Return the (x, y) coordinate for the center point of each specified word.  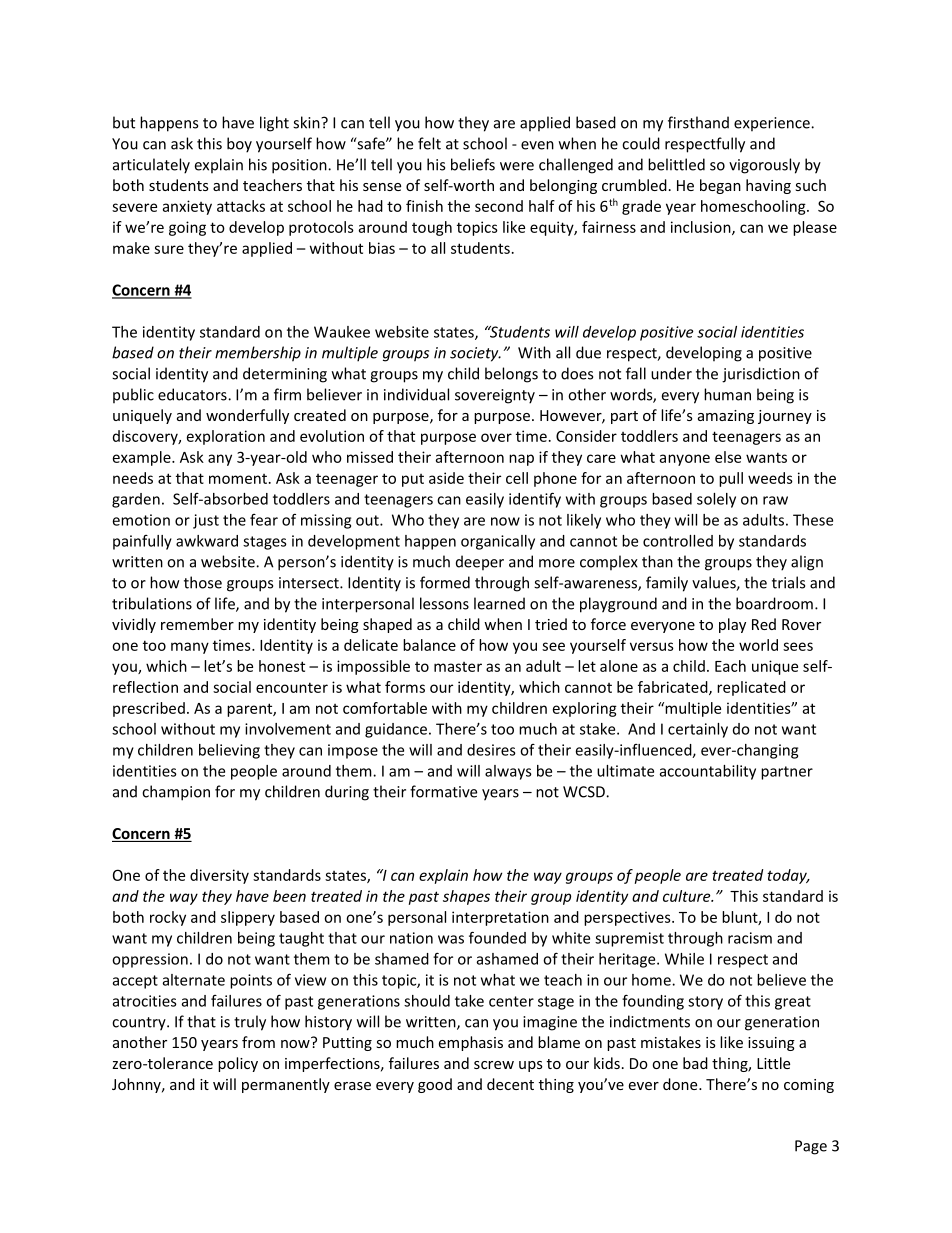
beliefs (473, 164)
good (435, 1085)
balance (429, 645)
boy (239, 145)
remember (197, 624)
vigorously (764, 166)
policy (238, 1064)
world (758, 645)
